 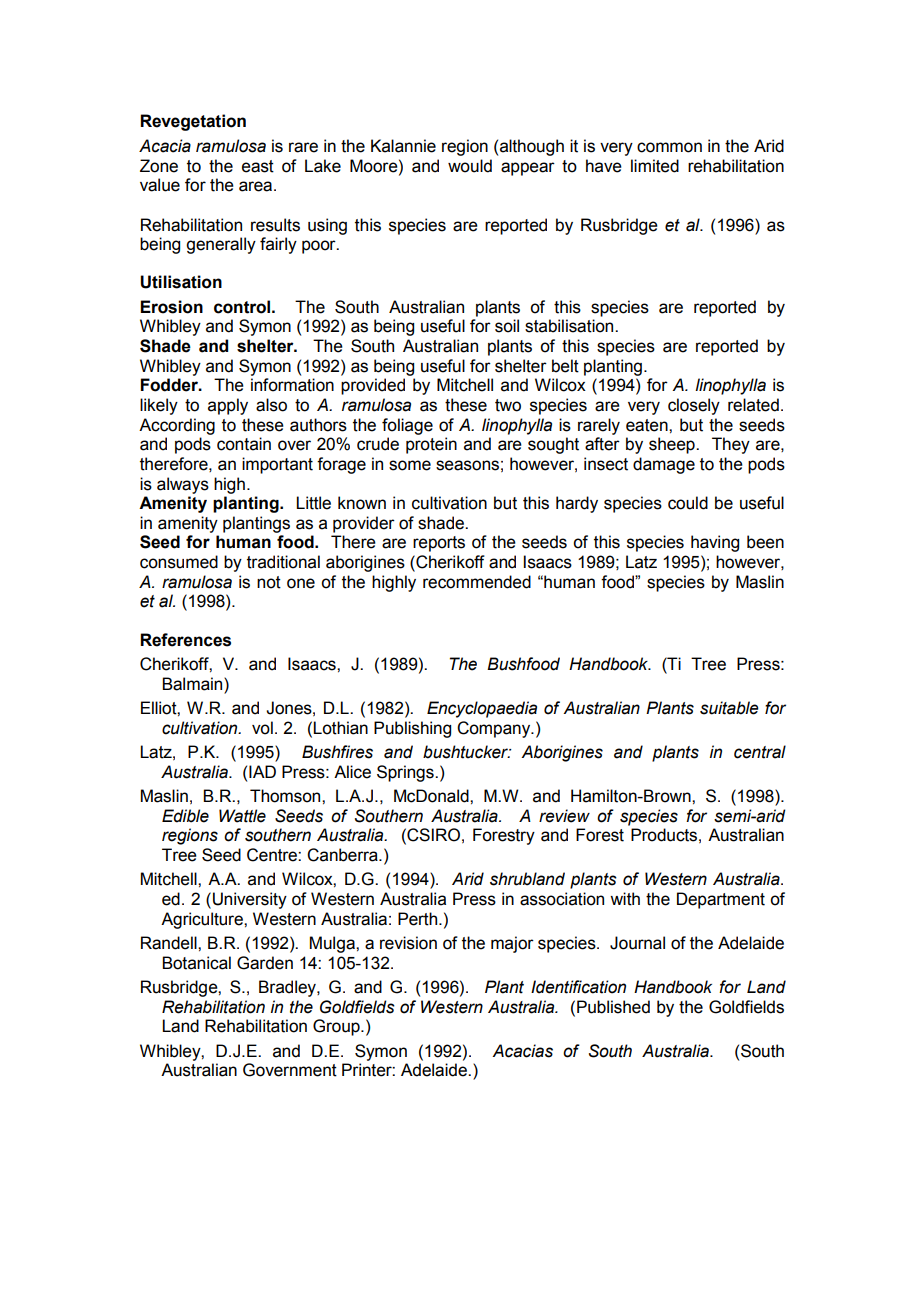 I want to click on would, so click(x=470, y=166).
